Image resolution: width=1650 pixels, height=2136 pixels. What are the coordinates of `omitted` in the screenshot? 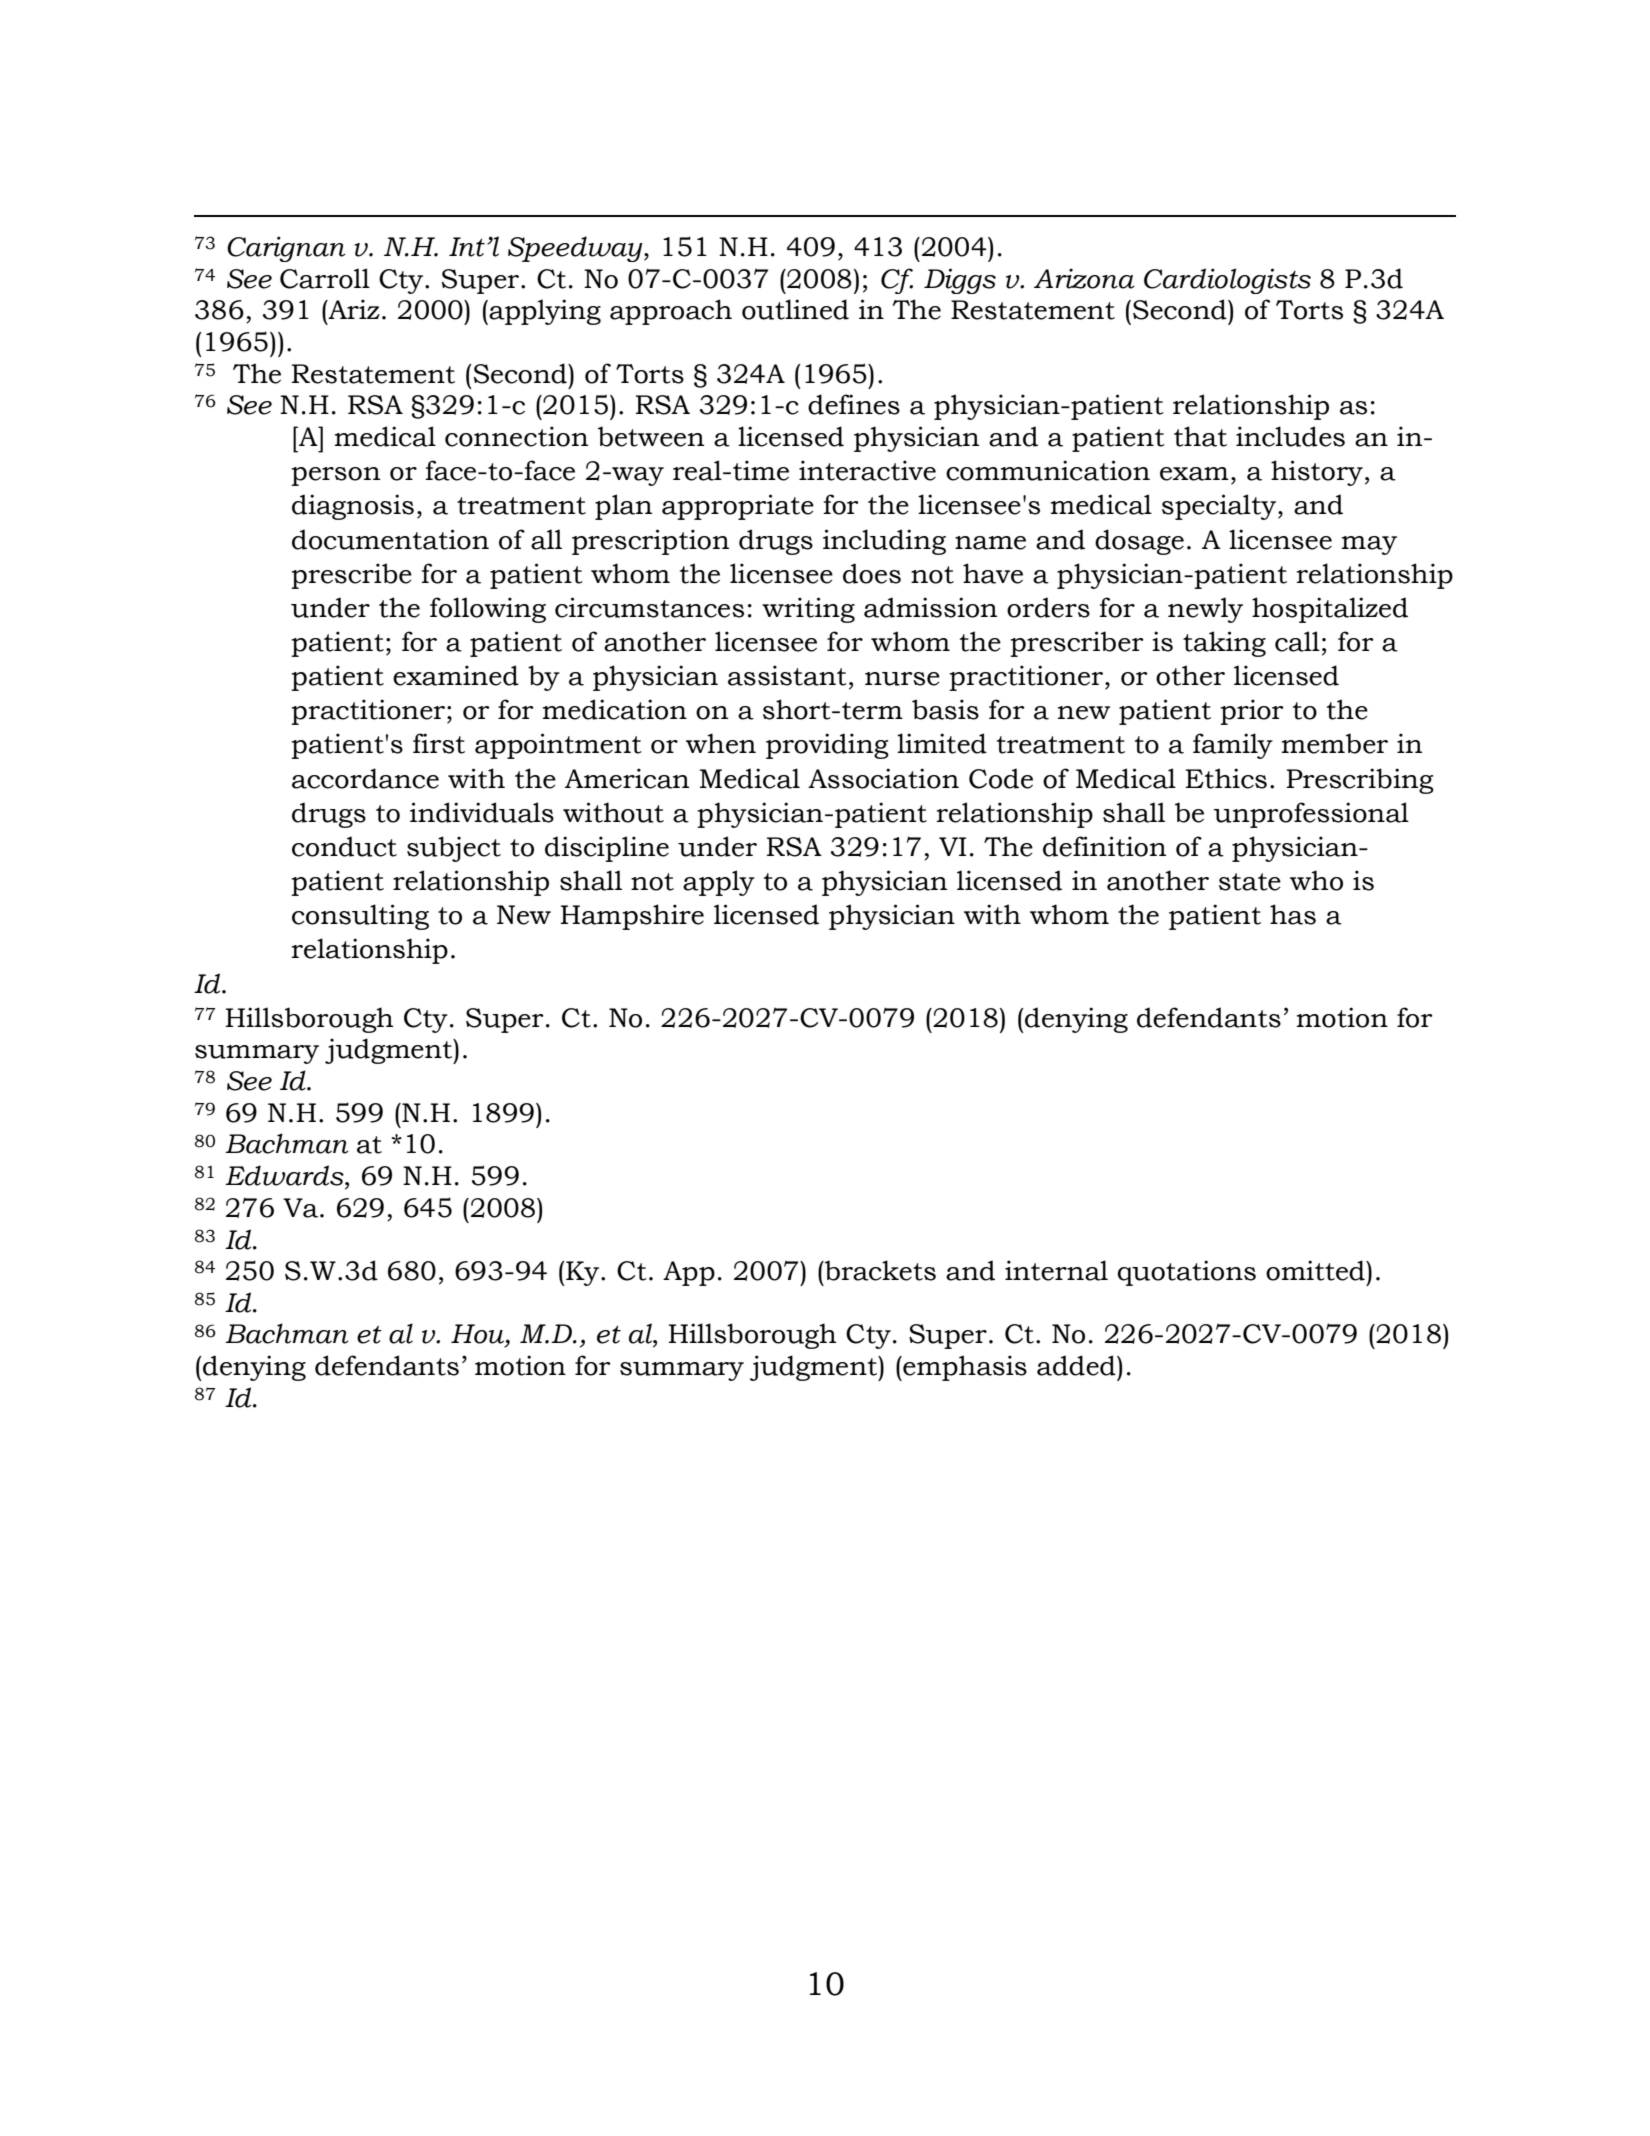 It's located at (1316, 1270).
